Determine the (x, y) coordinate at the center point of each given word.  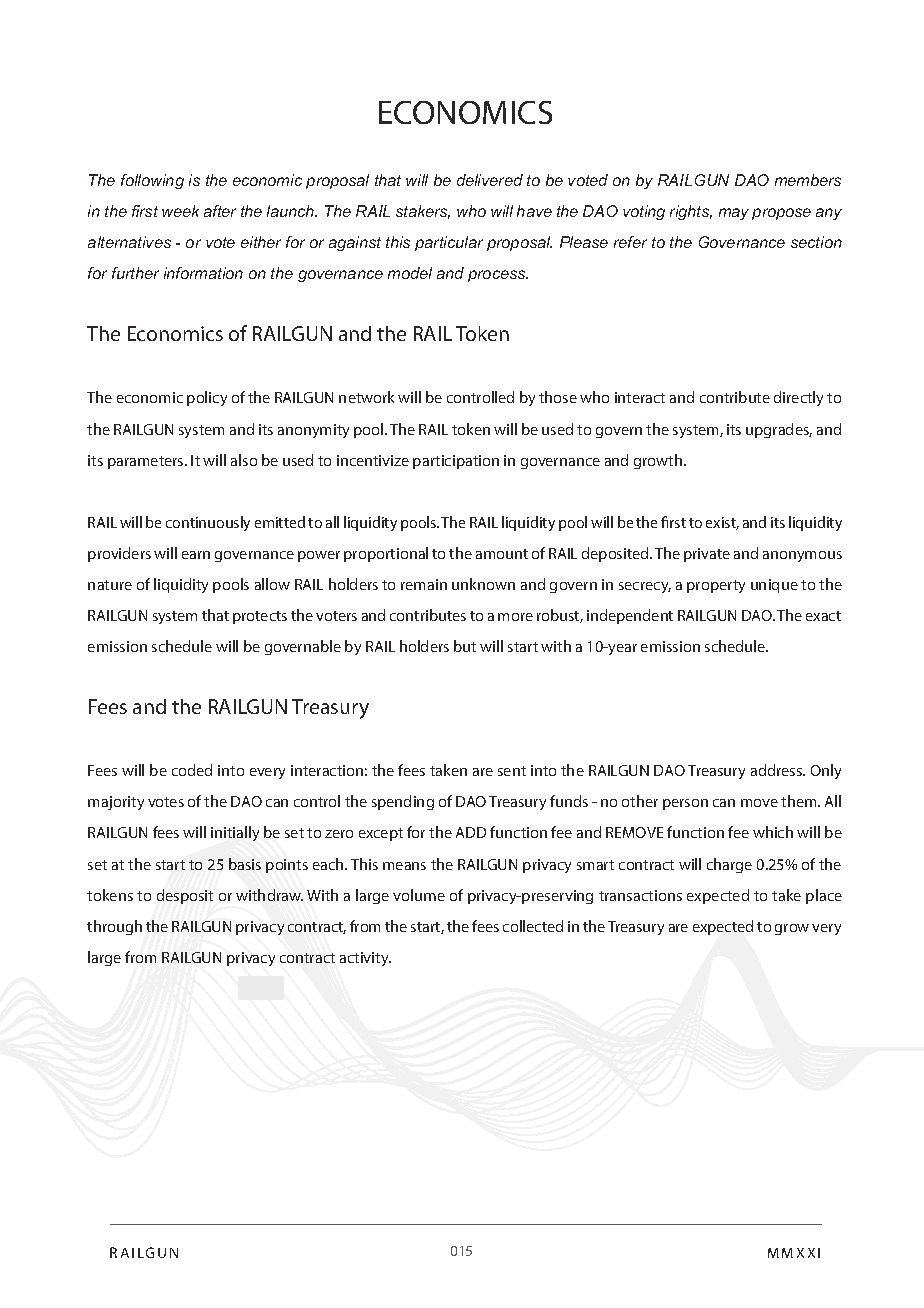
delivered (490, 180)
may (734, 214)
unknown (483, 584)
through (114, 927)
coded (192, 770)
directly (798, 398)
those (558, 397)
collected (533, 926)
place (824, 896)
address (778, 770)
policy (207, 398)
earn (196, 555)
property (716, 586)
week (180, 211)
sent (512, 771)
